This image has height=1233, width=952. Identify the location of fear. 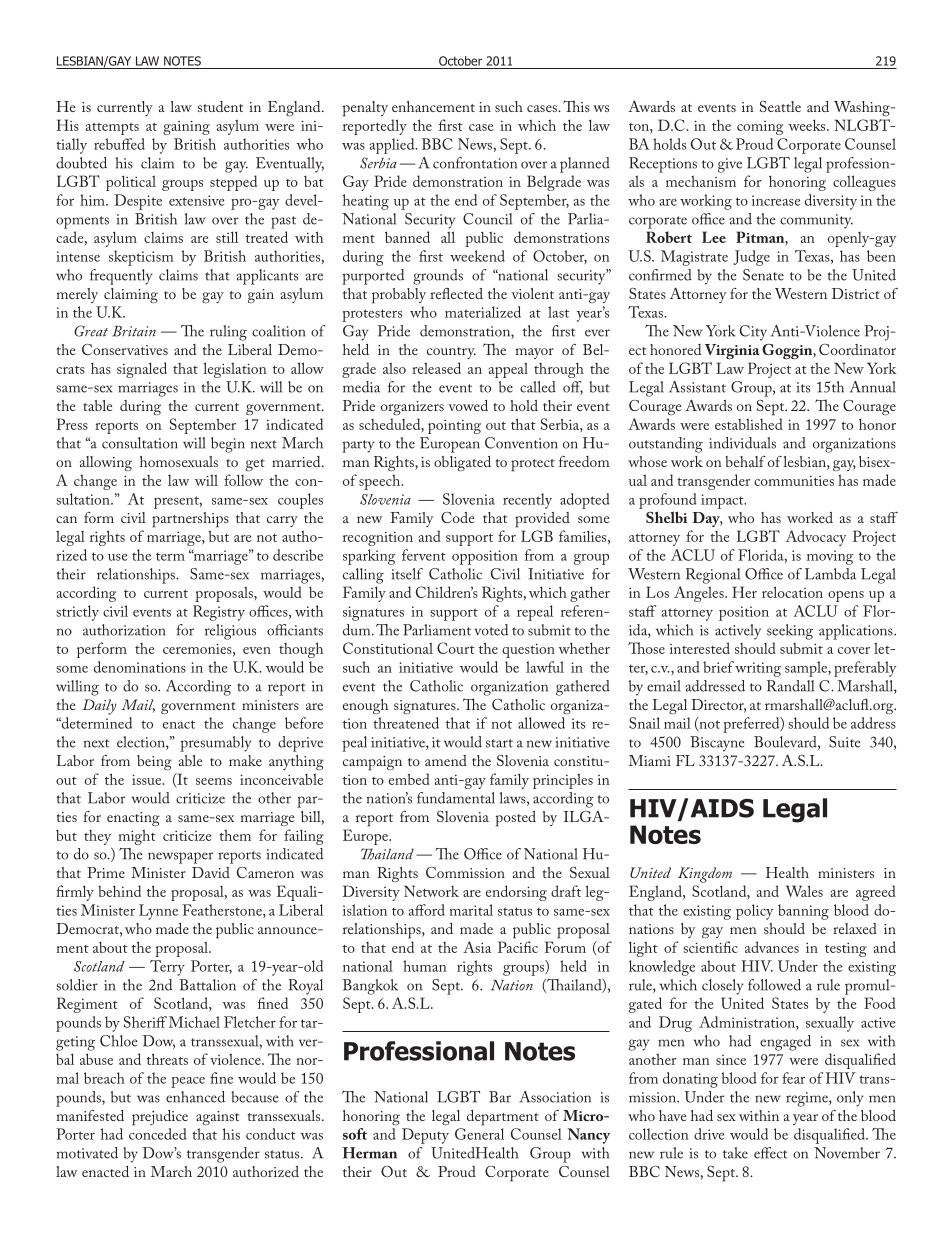
(794, 1078).
